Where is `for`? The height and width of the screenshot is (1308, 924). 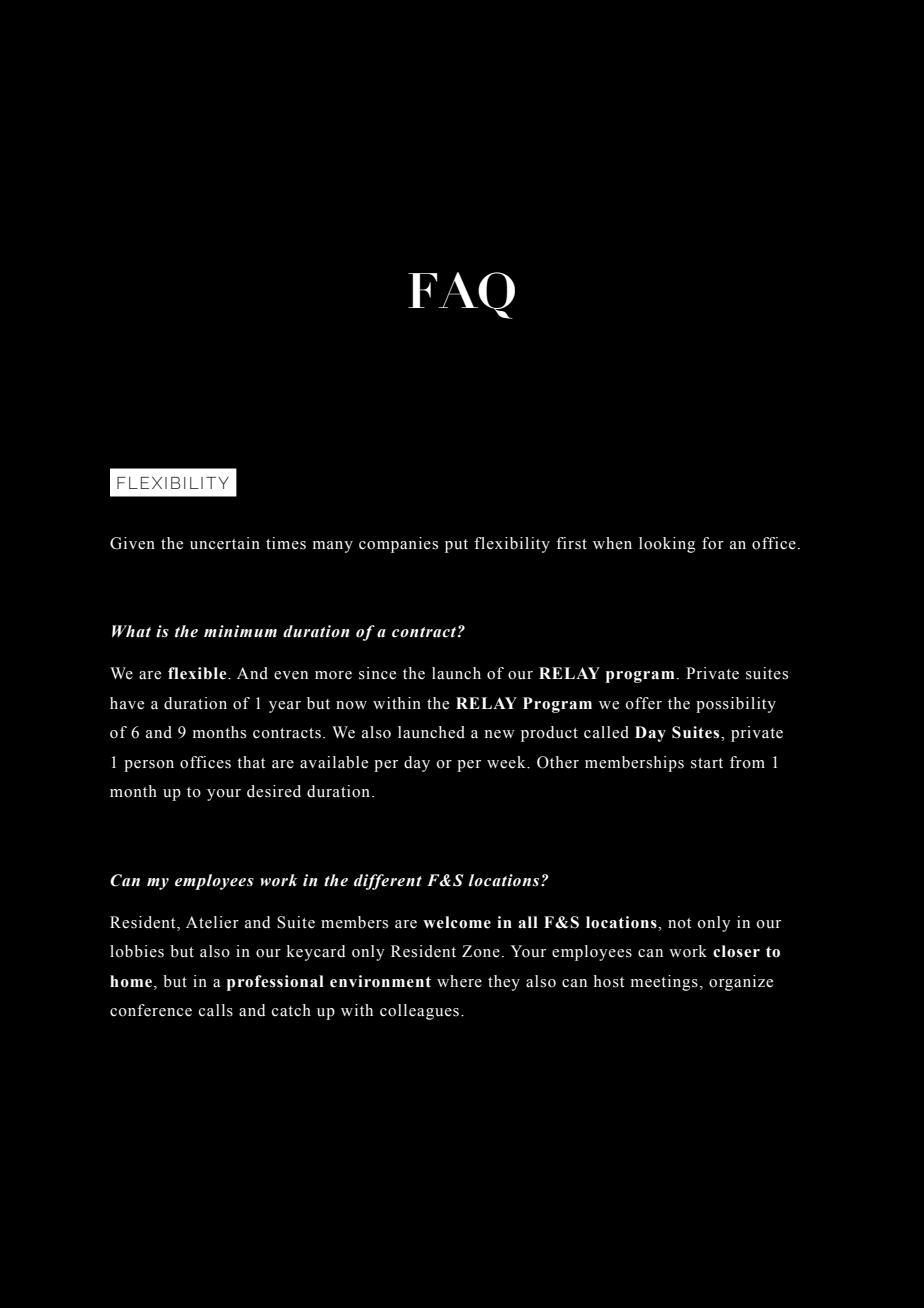
for is located at coordinates (713, 543).
